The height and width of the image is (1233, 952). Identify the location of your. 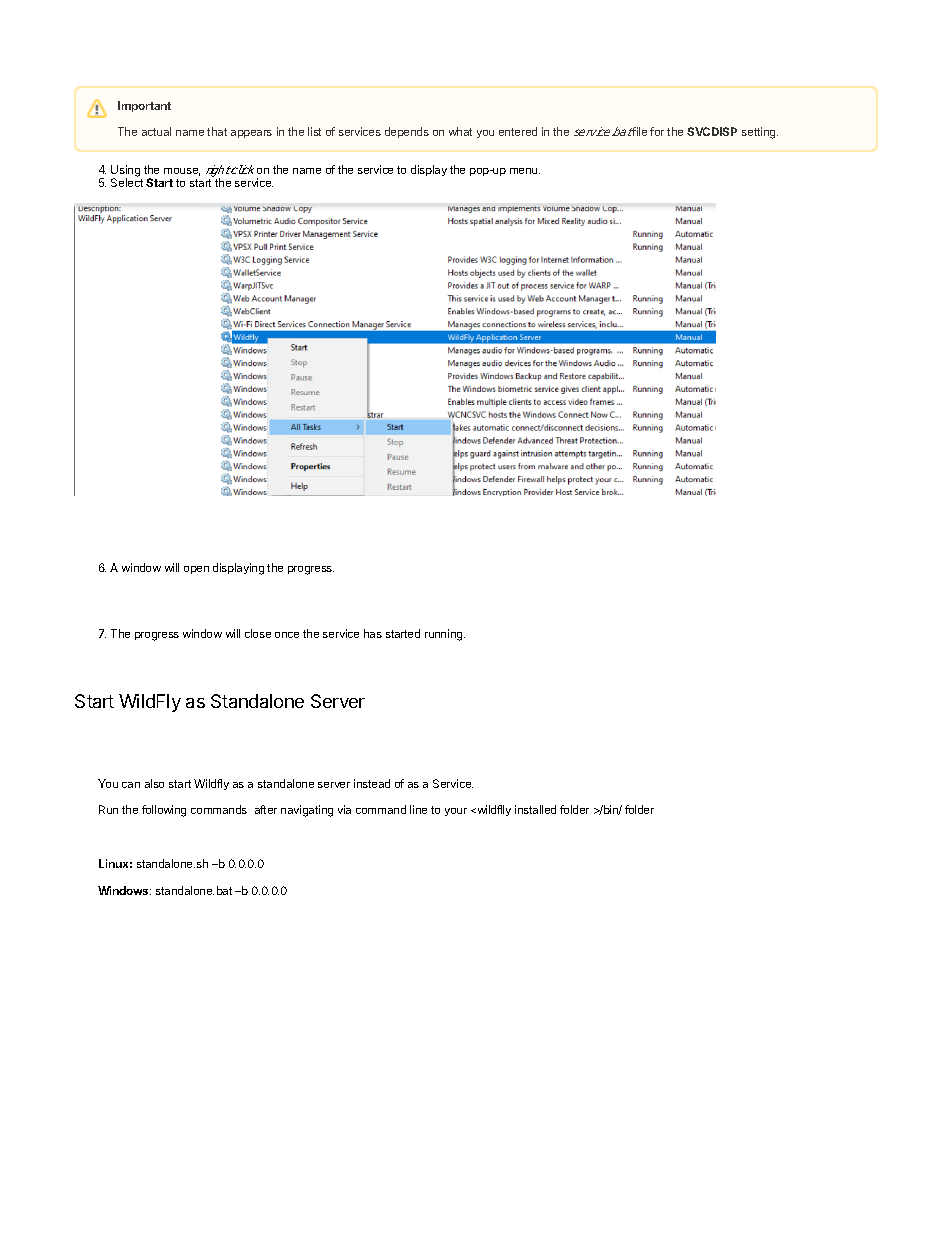
(456, 812).
